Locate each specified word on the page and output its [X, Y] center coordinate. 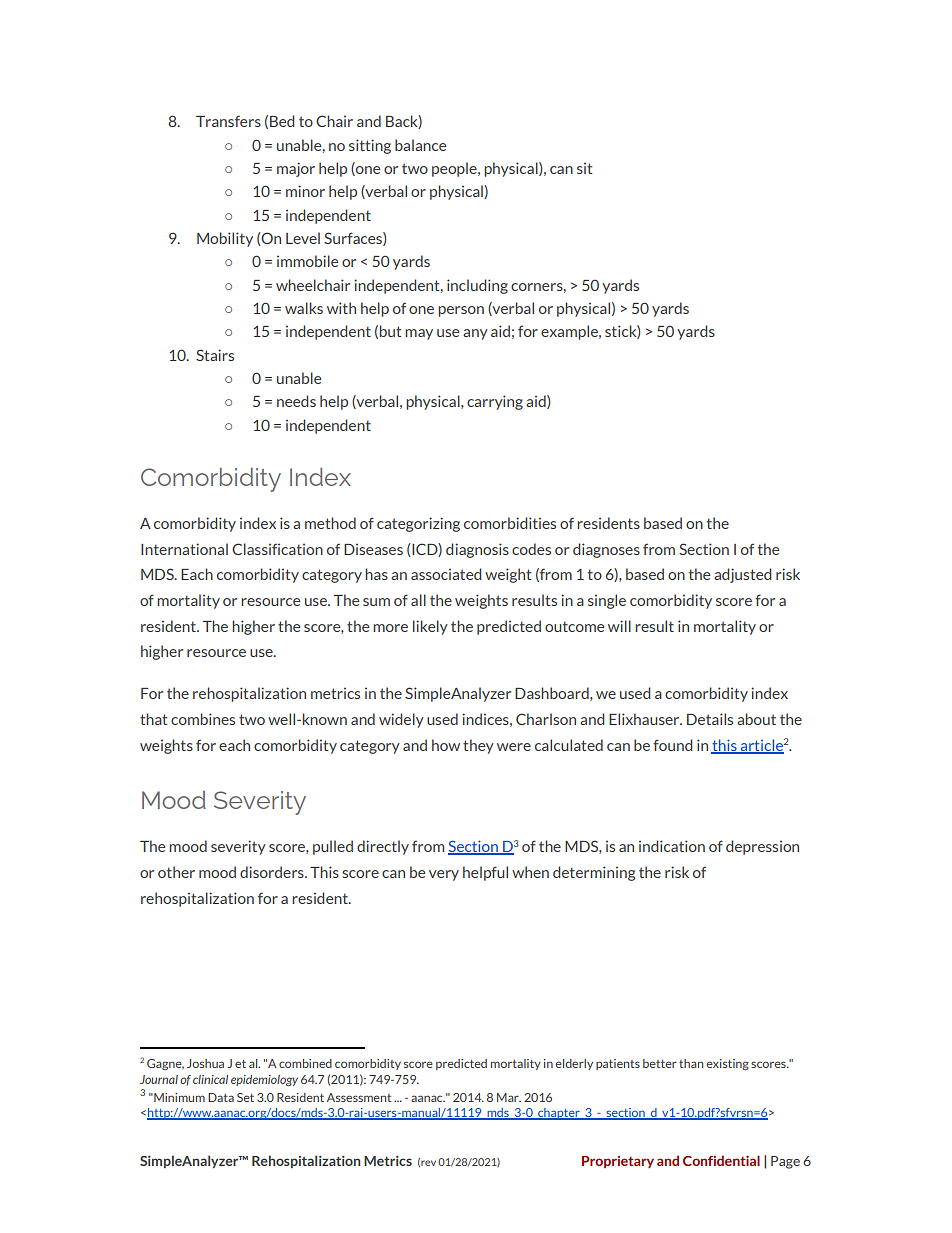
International [184, 549]
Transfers [228, 121]
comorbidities [510, 523]
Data [221, 1097]
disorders [273, 872]
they [478, 746]
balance [420, 145]
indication [672, 846]
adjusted [743, 575]
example [570, 332]
